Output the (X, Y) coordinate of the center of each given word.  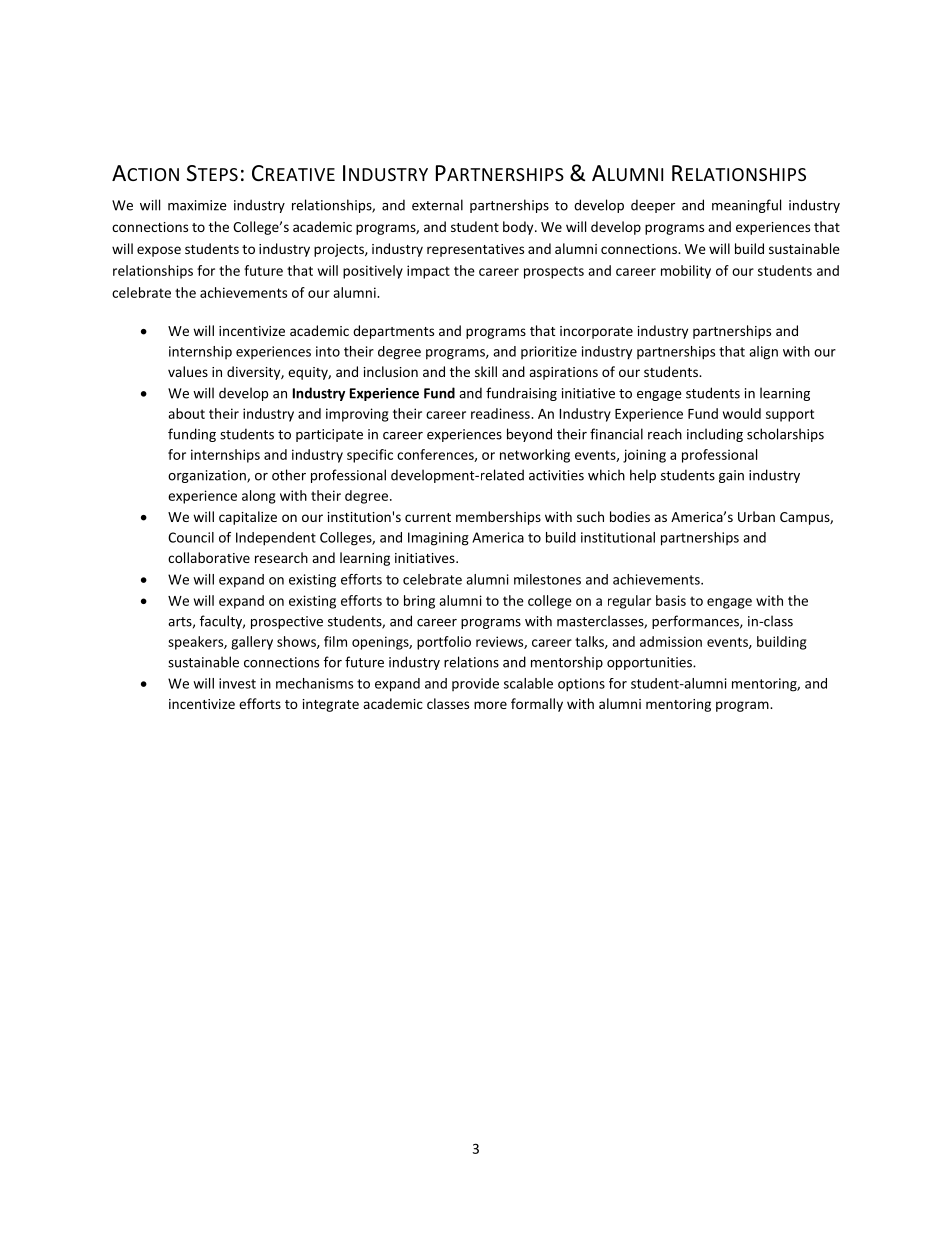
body (519, 228)
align (763, 353)
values (188, 371)
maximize (197, 205)
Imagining (438, 539)
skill (486, 371)
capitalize (248, 518)
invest (237, 683)
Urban (756, 516)
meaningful (746, 206)
